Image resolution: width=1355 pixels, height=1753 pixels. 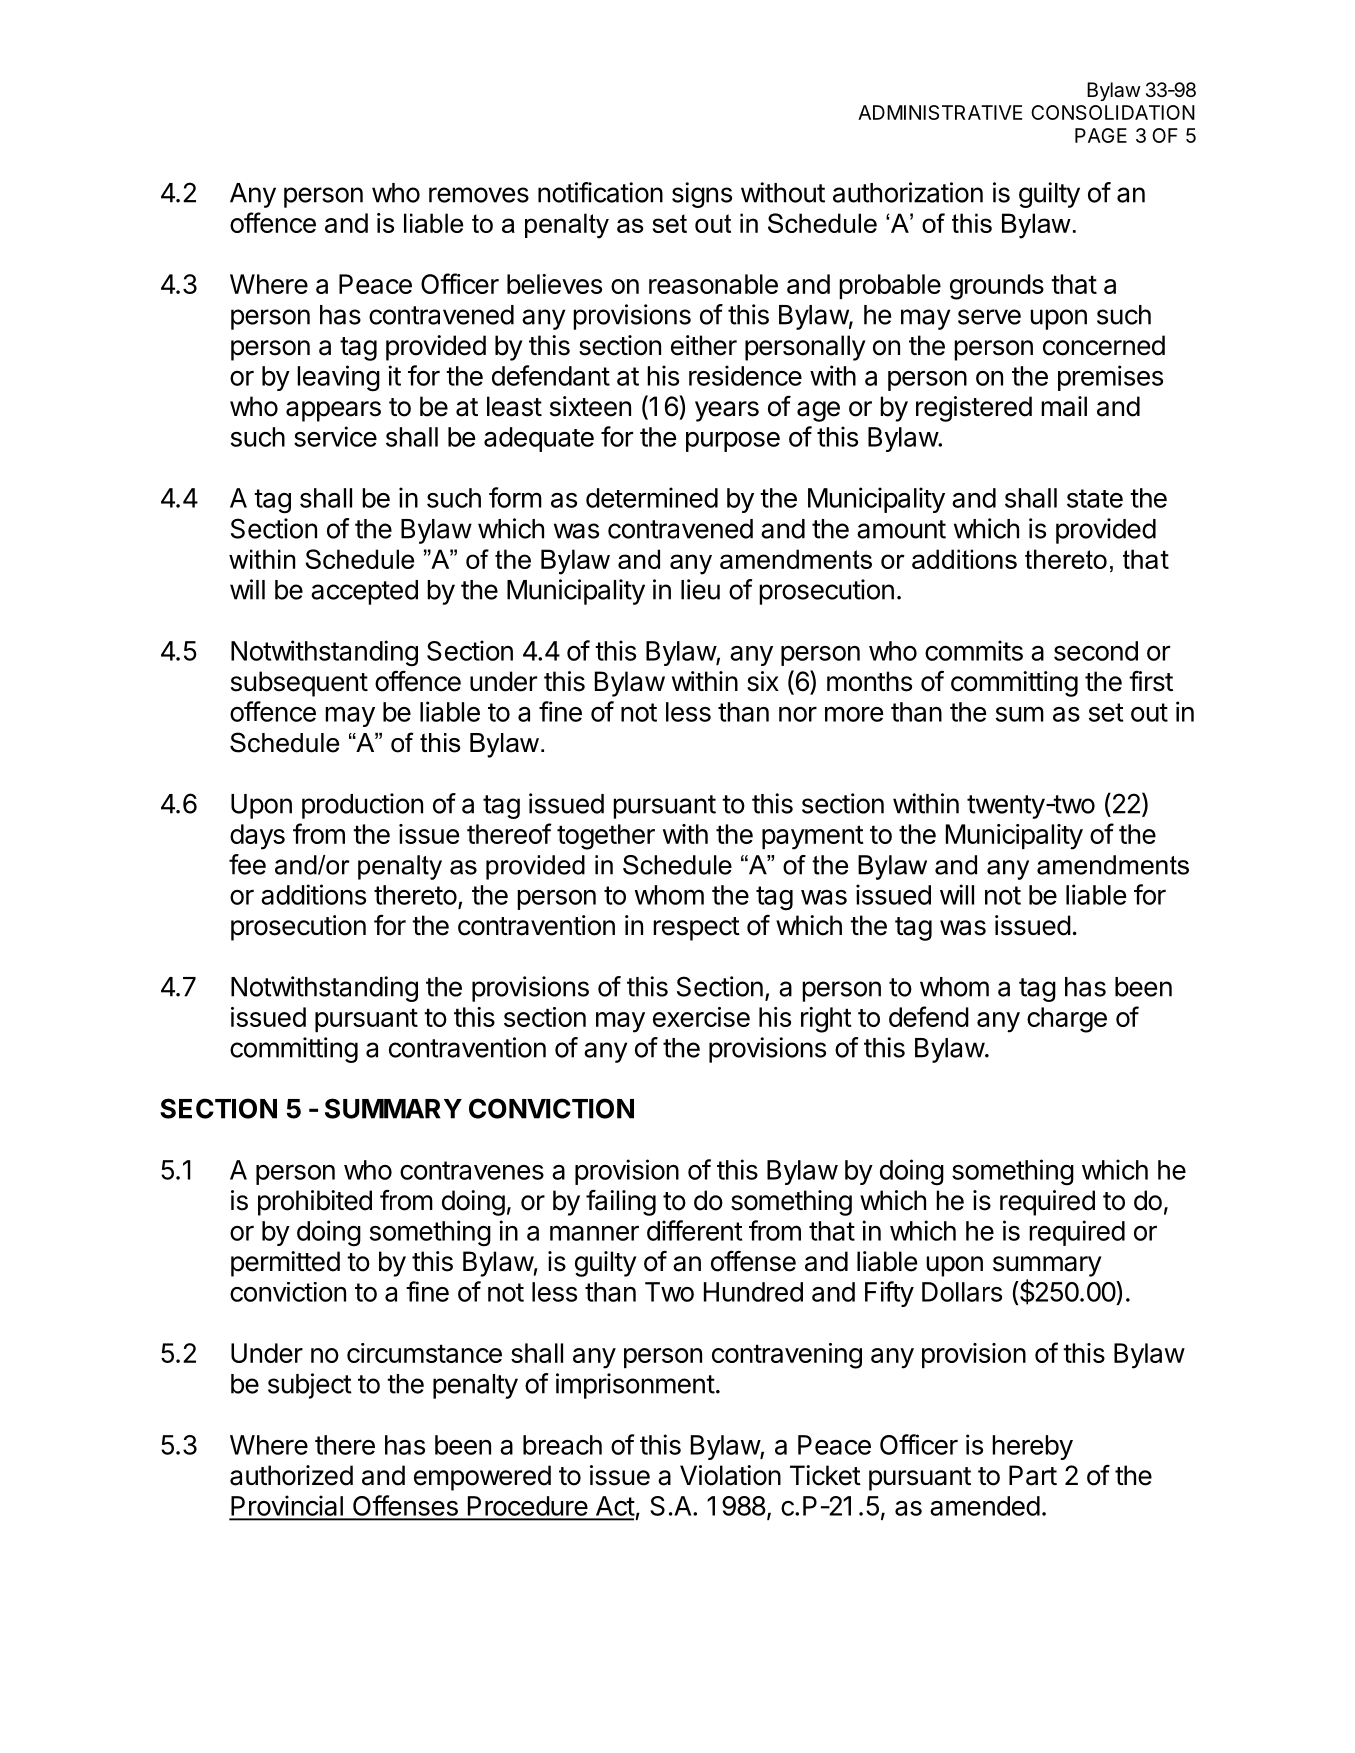 What do you see at coordinates (479, 195) in the screenshot?
I see `removes` at bounding box center [479, 195].
